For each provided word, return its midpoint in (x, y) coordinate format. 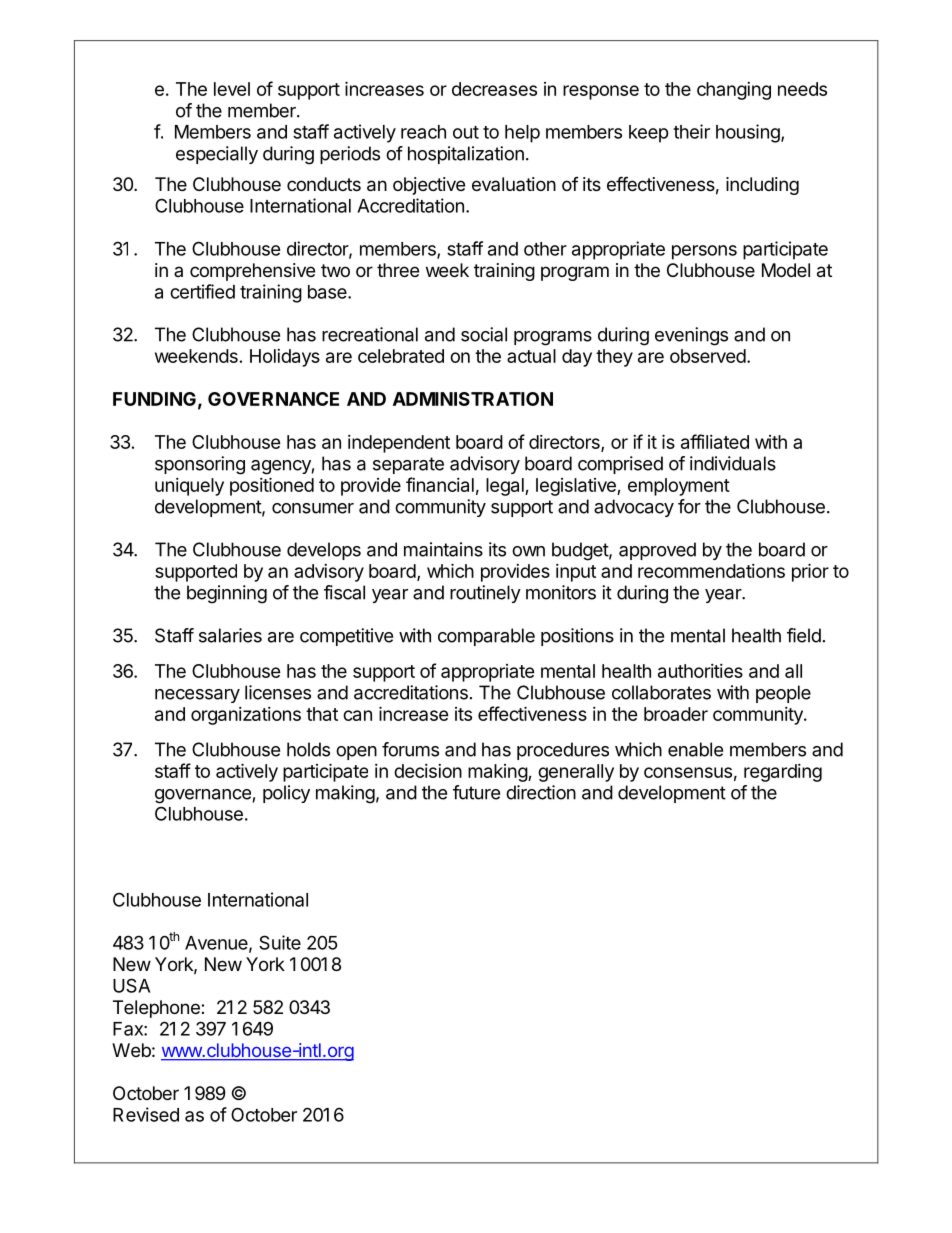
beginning (227, 594)
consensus (688, 772)
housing (749, 133)
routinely (485, 594)
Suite (280, 942)
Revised (146, 1114)
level (232, 89)
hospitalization (466, 155)
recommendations (711, 571)
